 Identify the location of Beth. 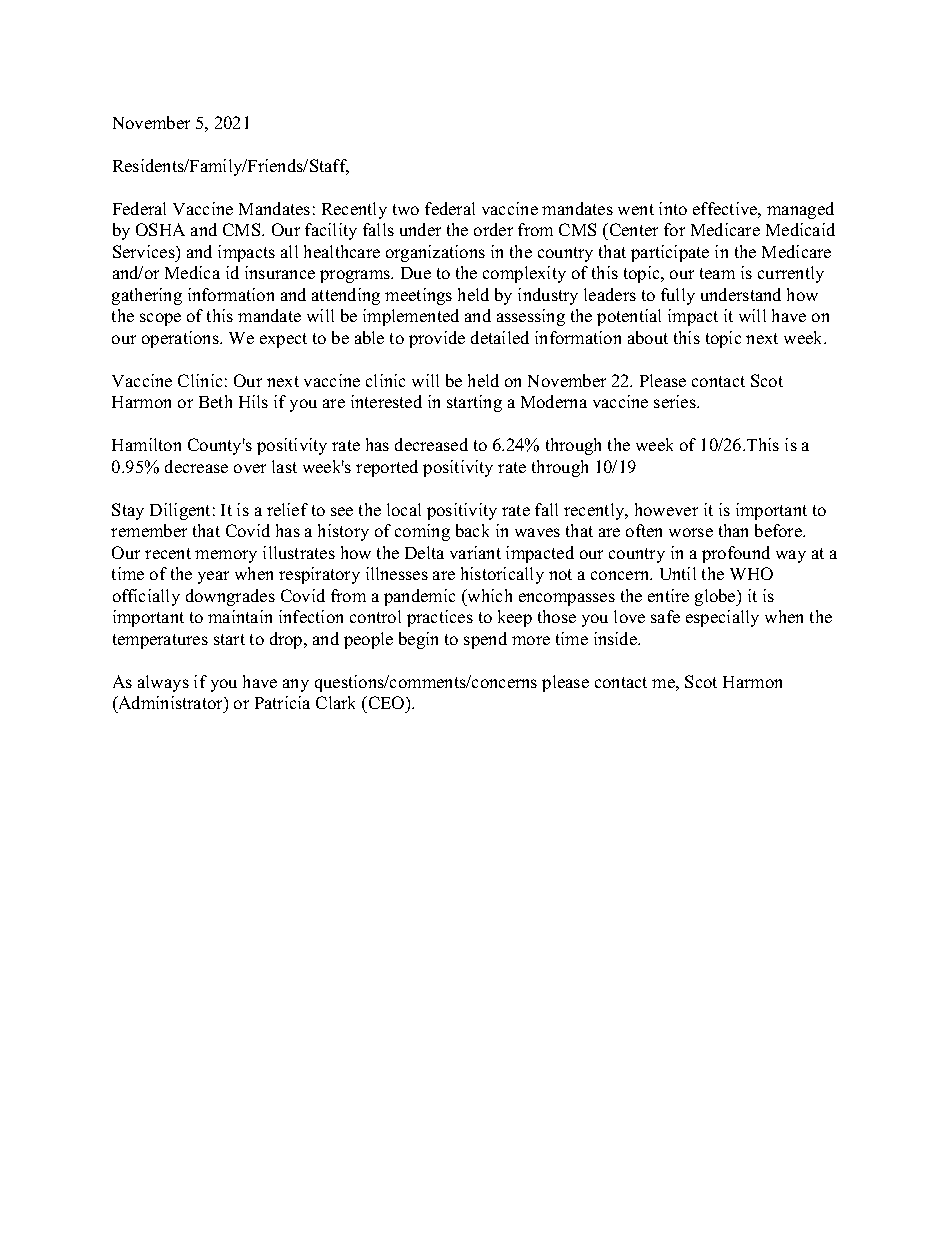
(215, 401).
